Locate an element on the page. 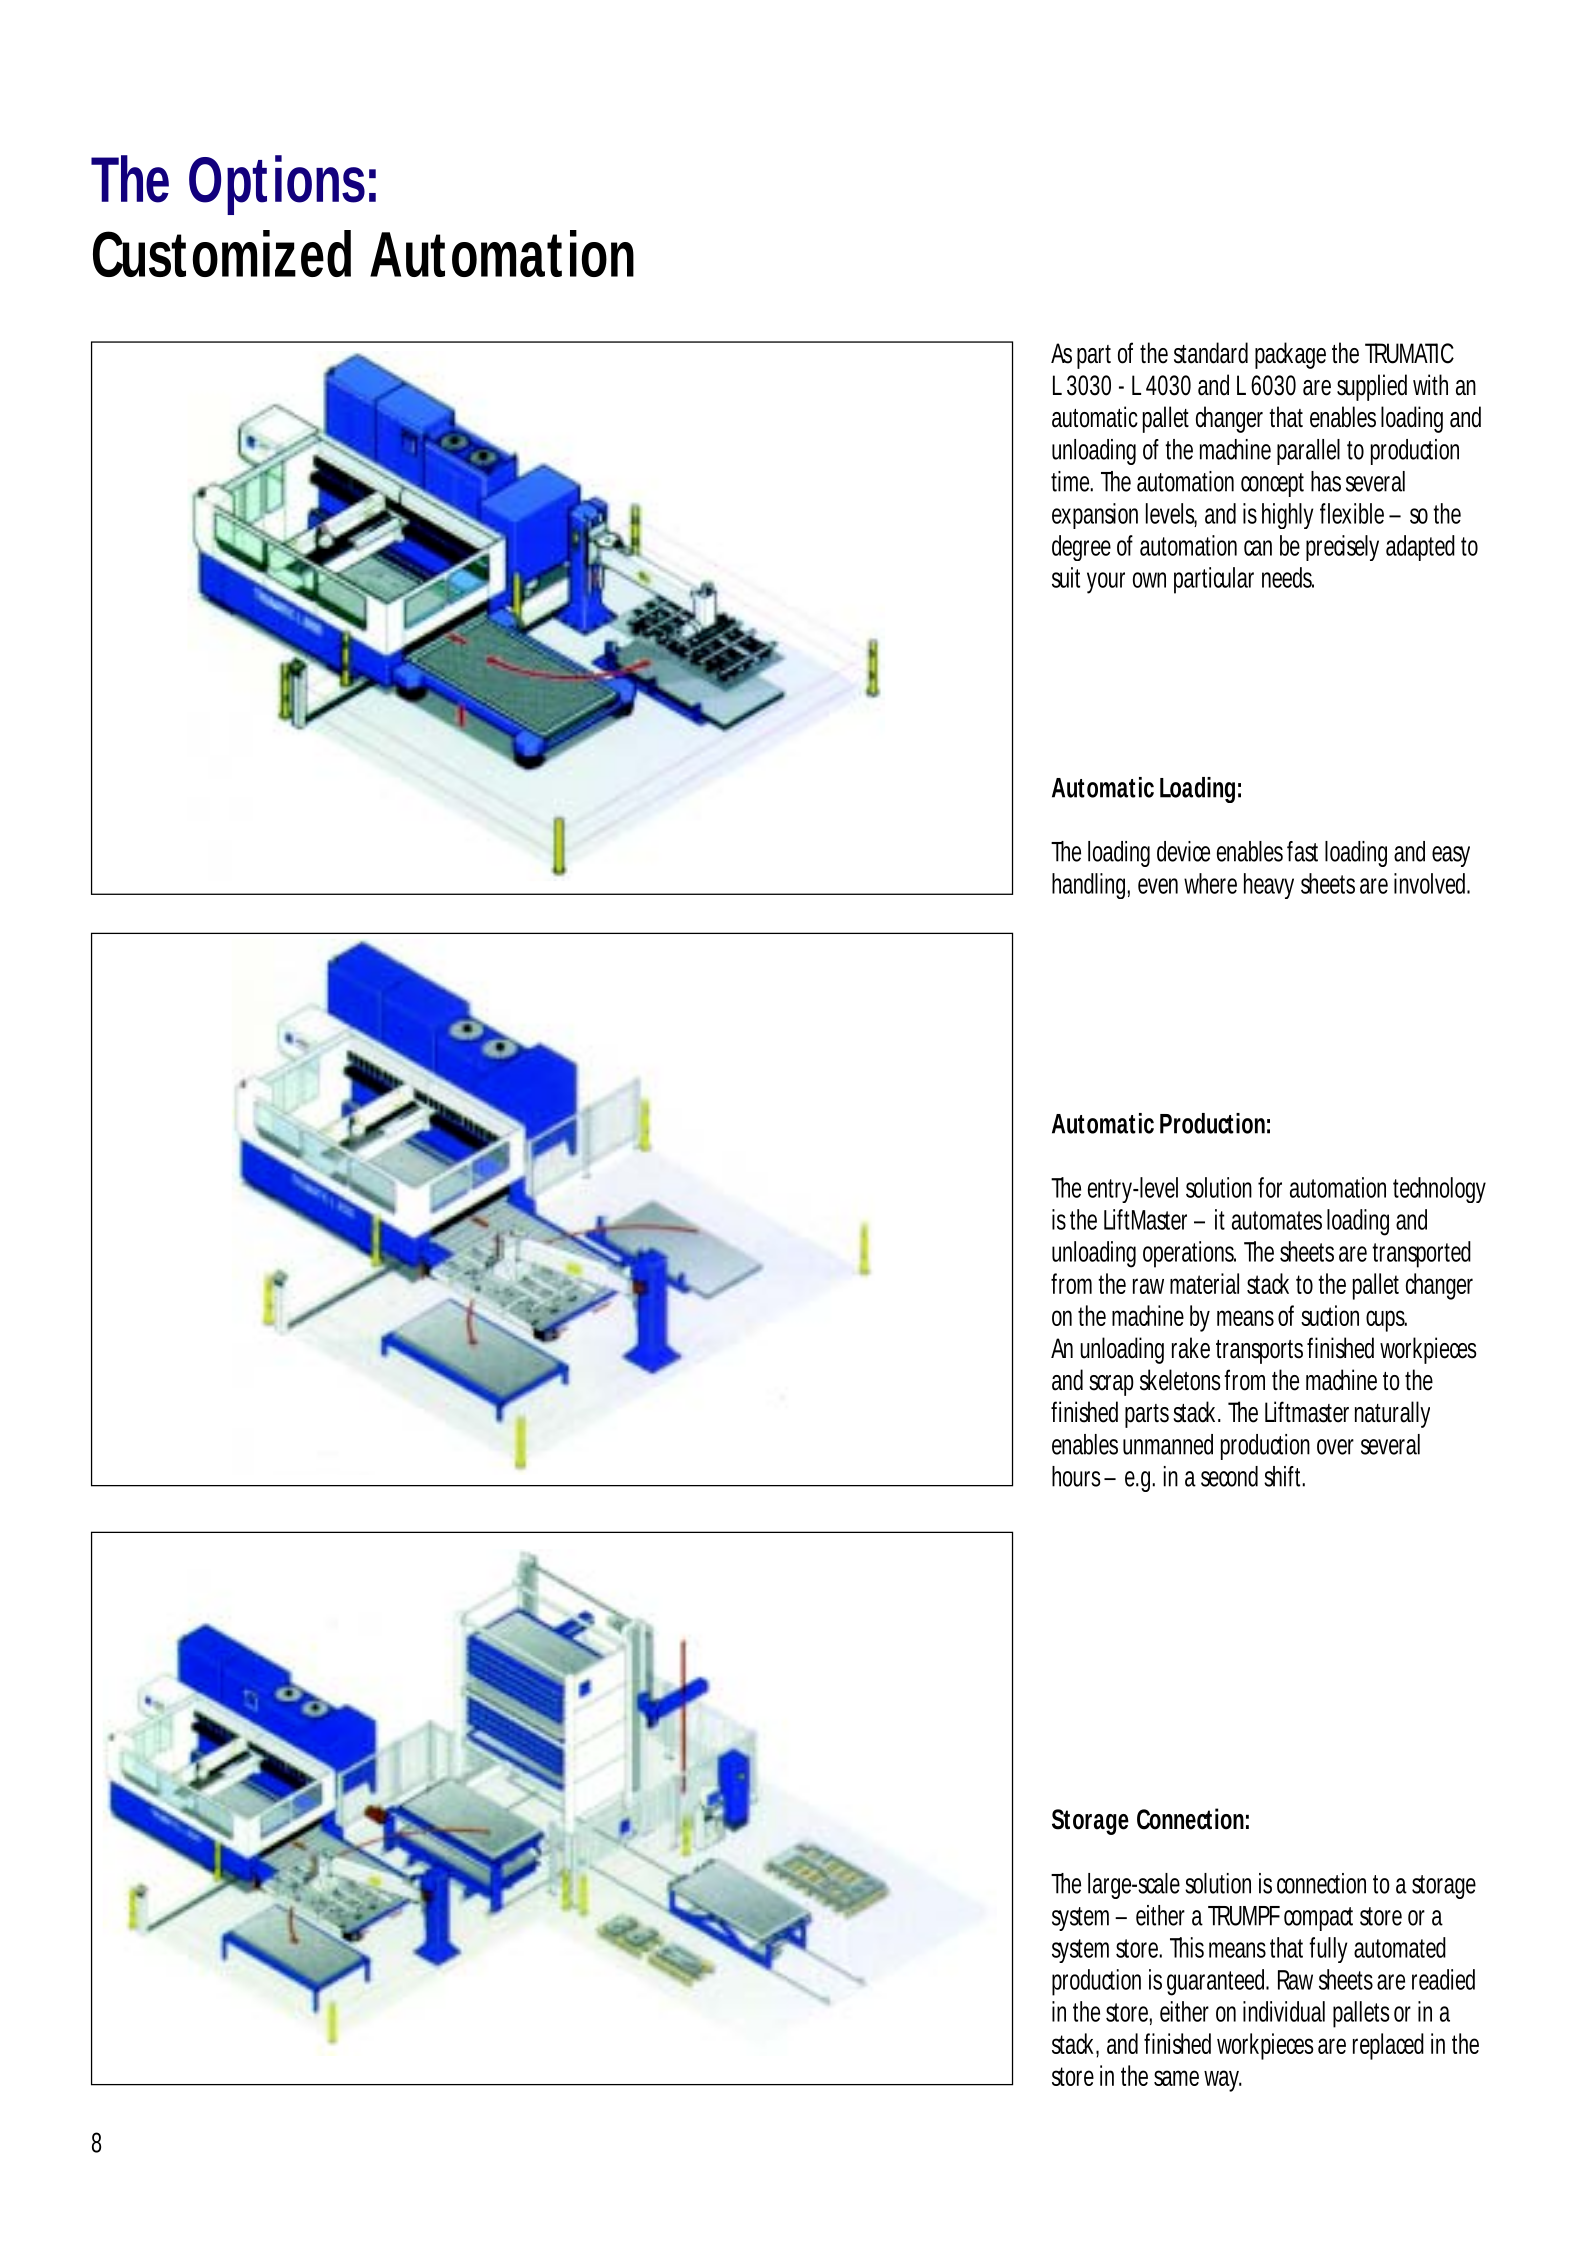  Customized is located at coordinates (222, 253).
